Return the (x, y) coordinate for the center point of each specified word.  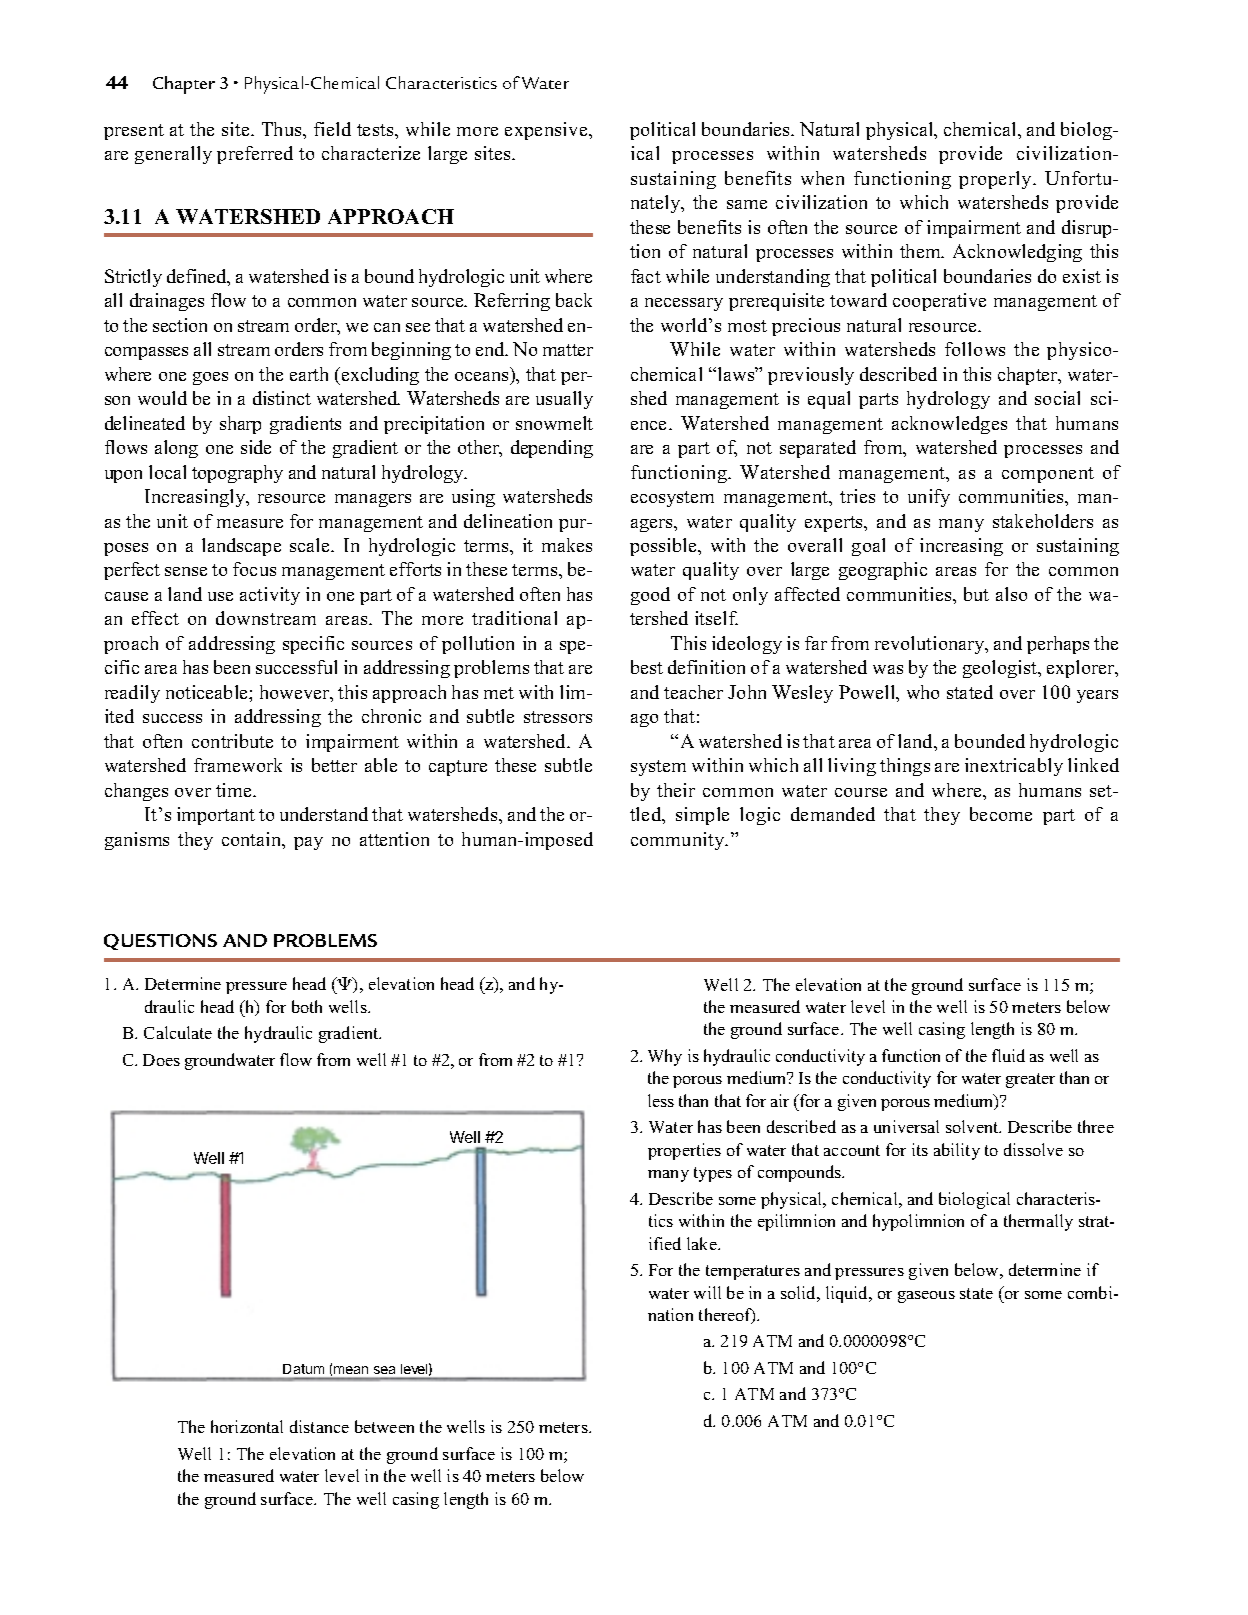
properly (996, 180)
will (707, 1292)
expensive (547, 131)
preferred (255, 155)
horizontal (247, 1426)
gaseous (926, 1297)
